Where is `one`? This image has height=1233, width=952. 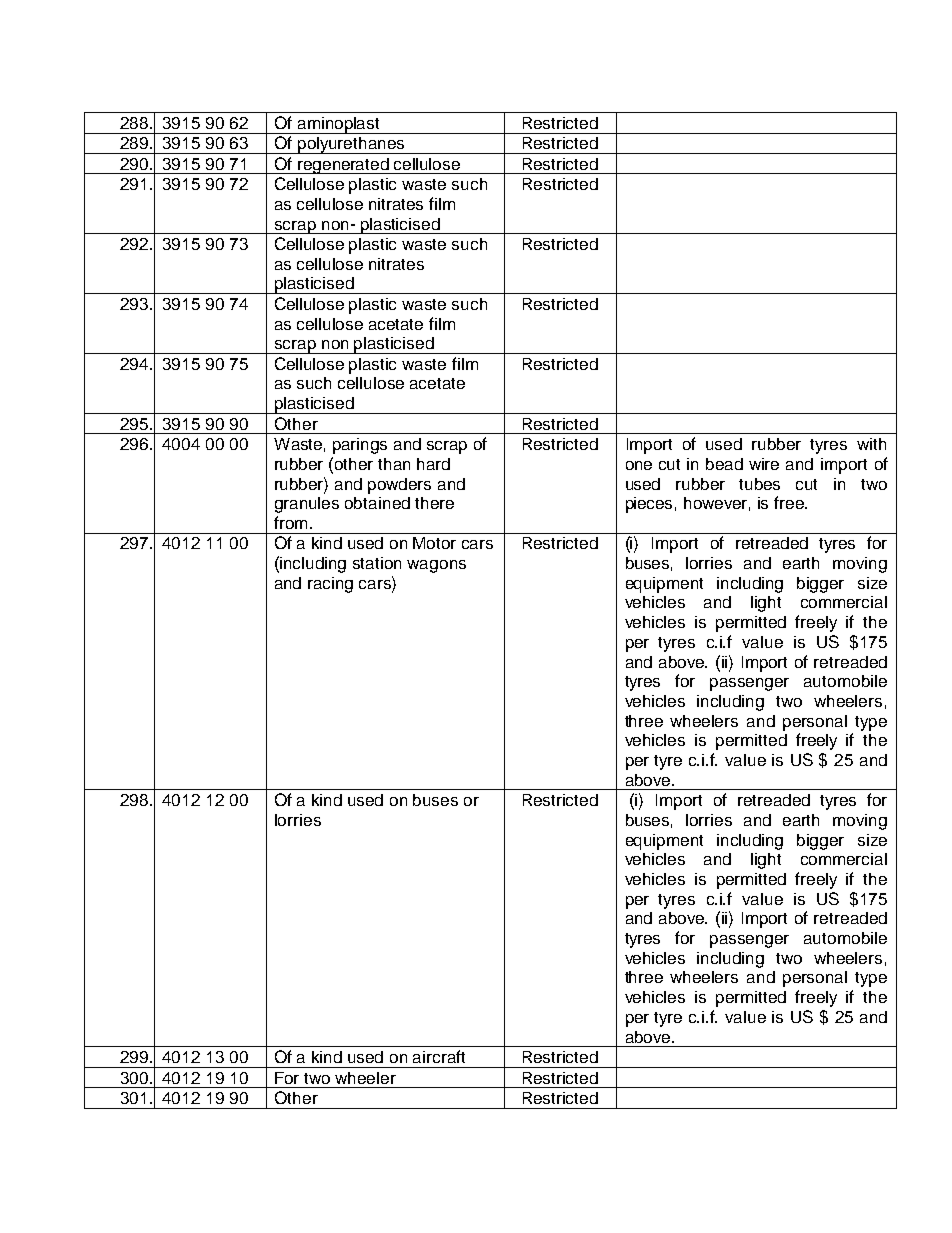
one is located at coordinates (639, 465).
